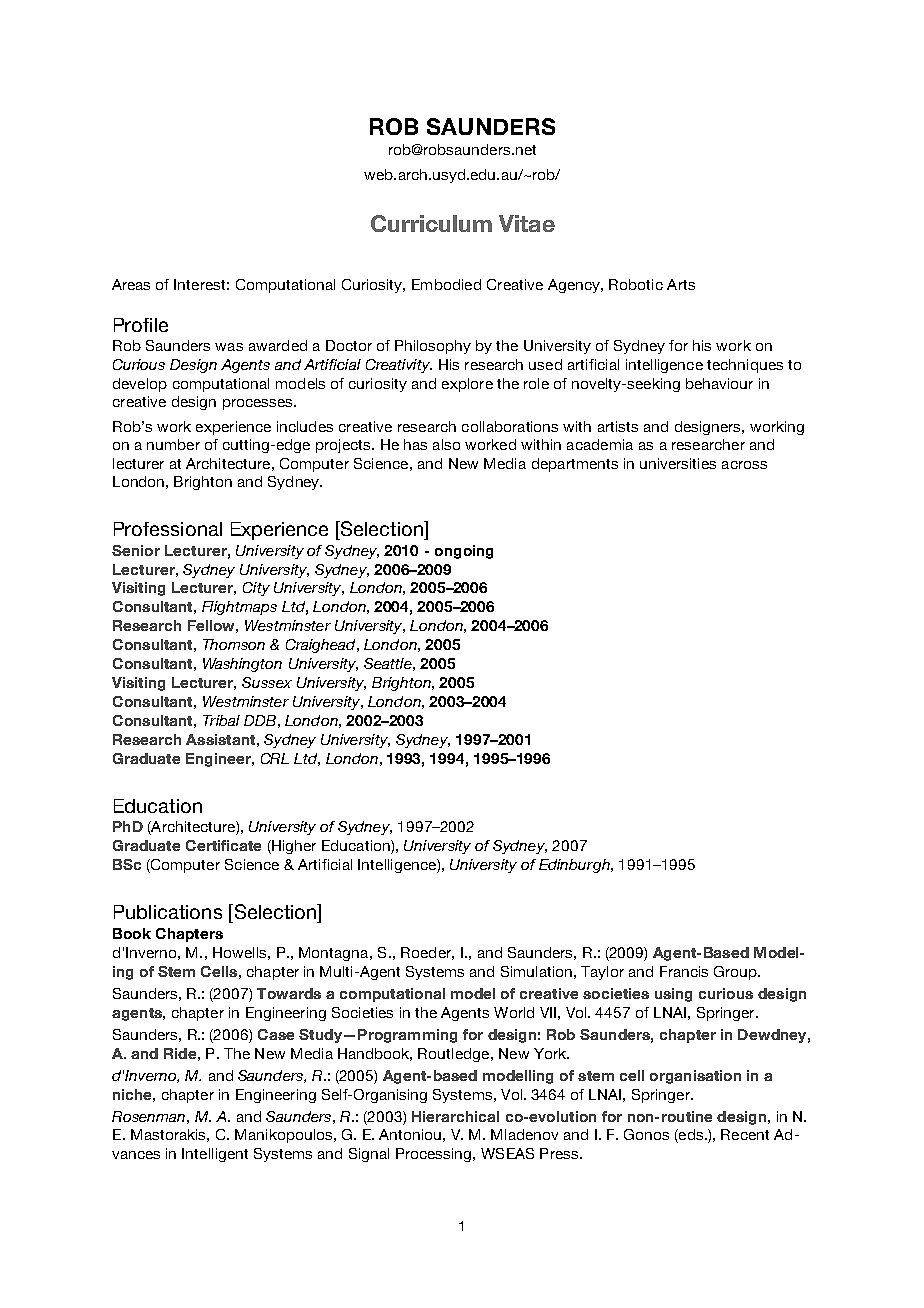 The image size is (924, 1308). What do you see at coordinates (215, 1155) in the document?
I see `Intelligent` at bounding box center [215, 1155].
